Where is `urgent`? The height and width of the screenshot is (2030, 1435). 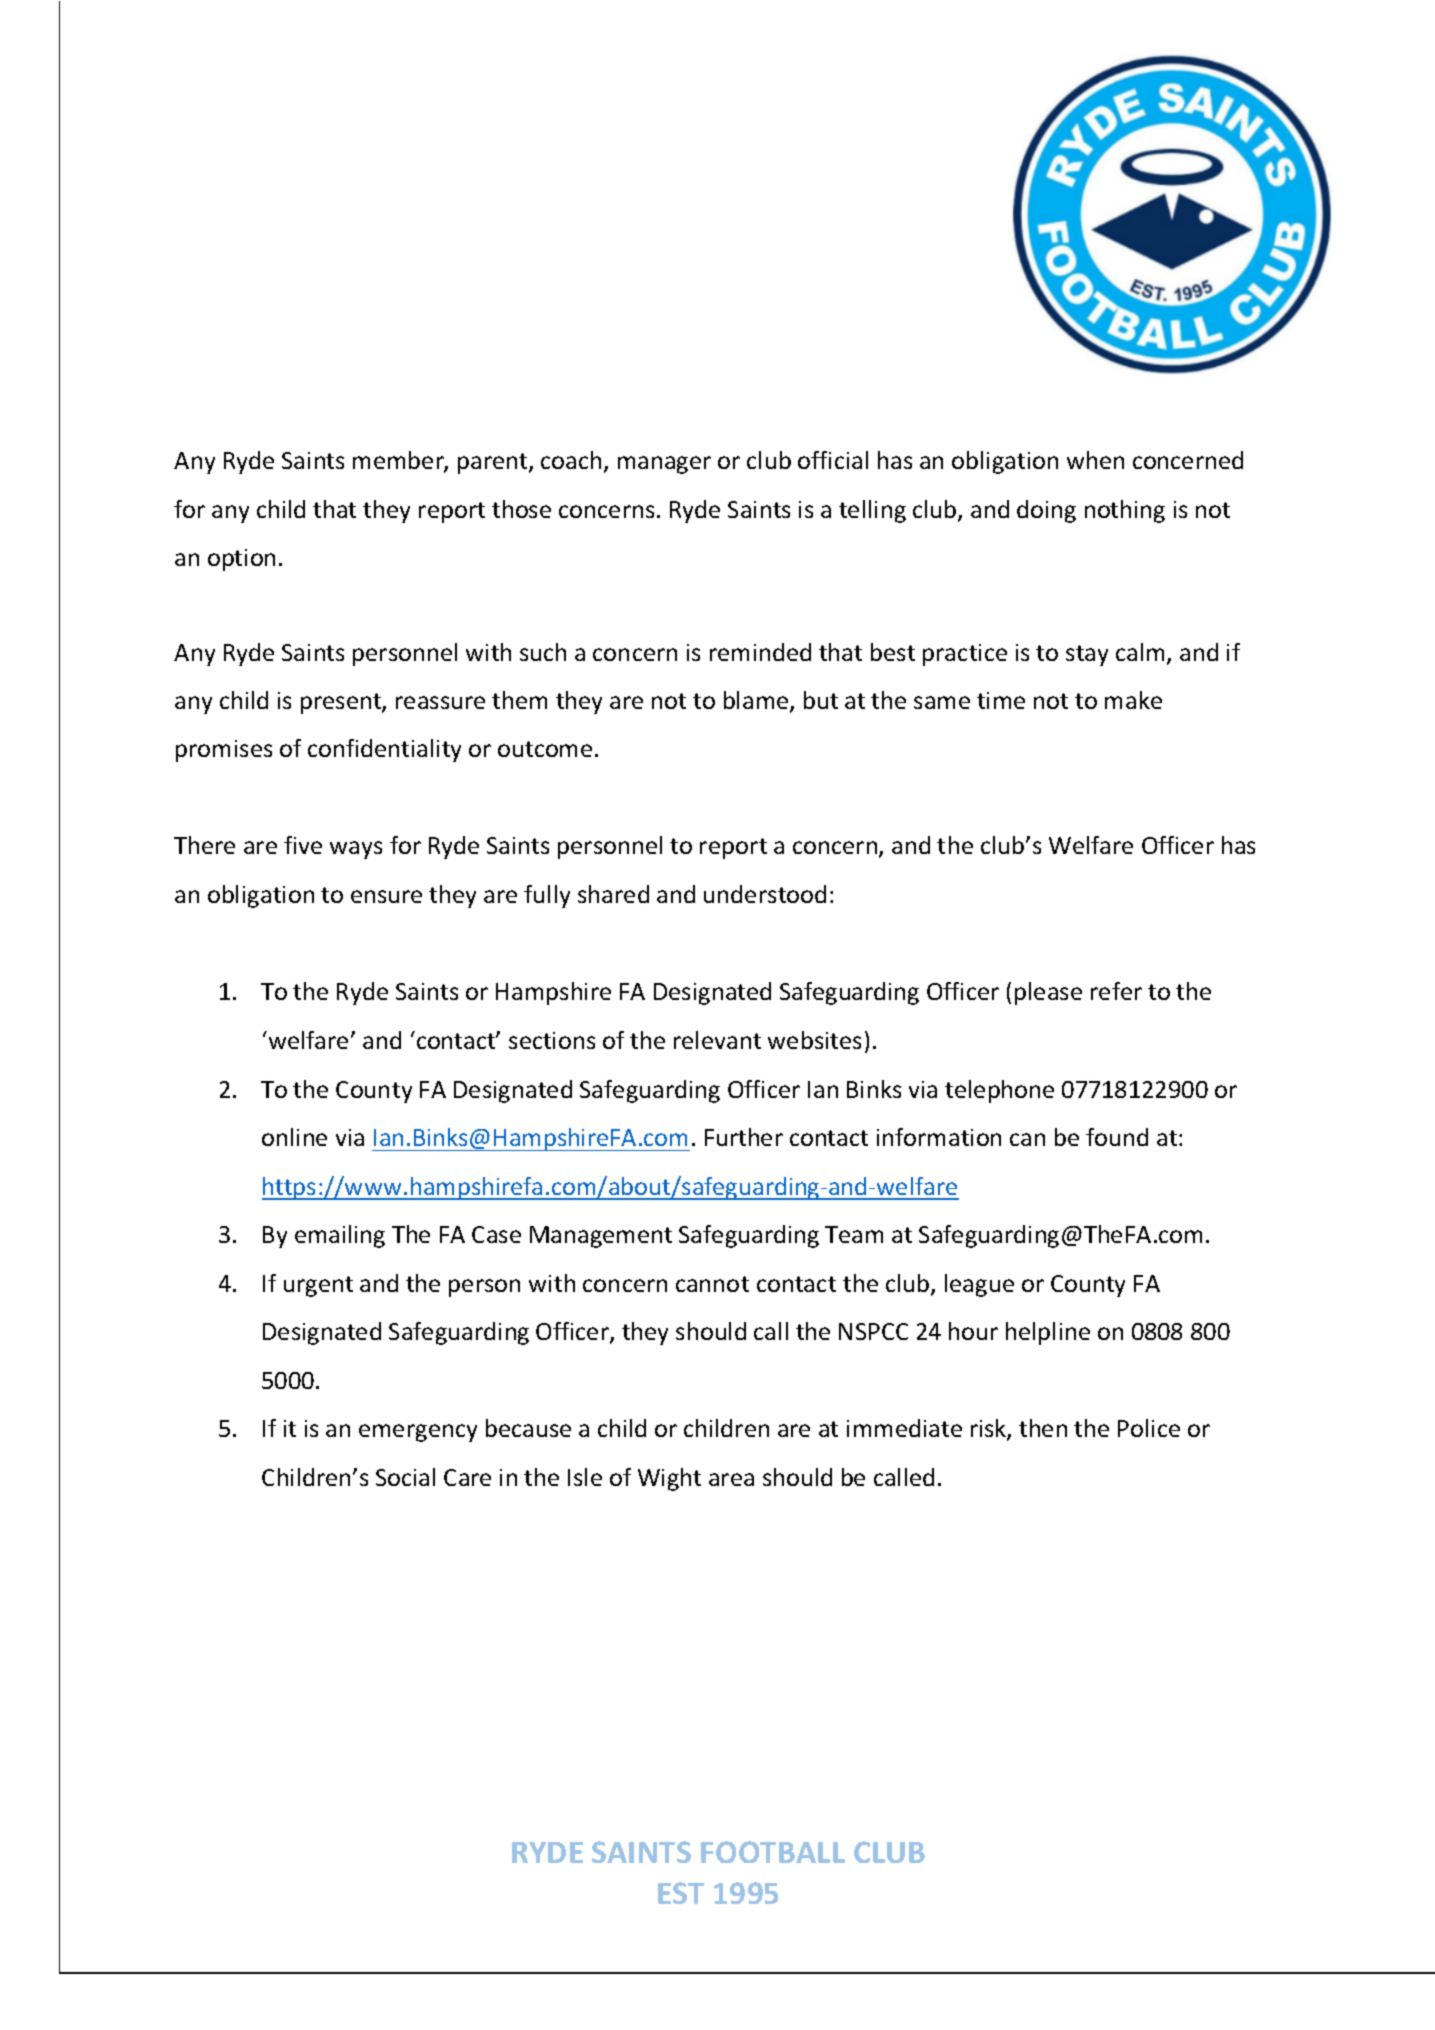 urgent is located at coordinates (318, 1286).
